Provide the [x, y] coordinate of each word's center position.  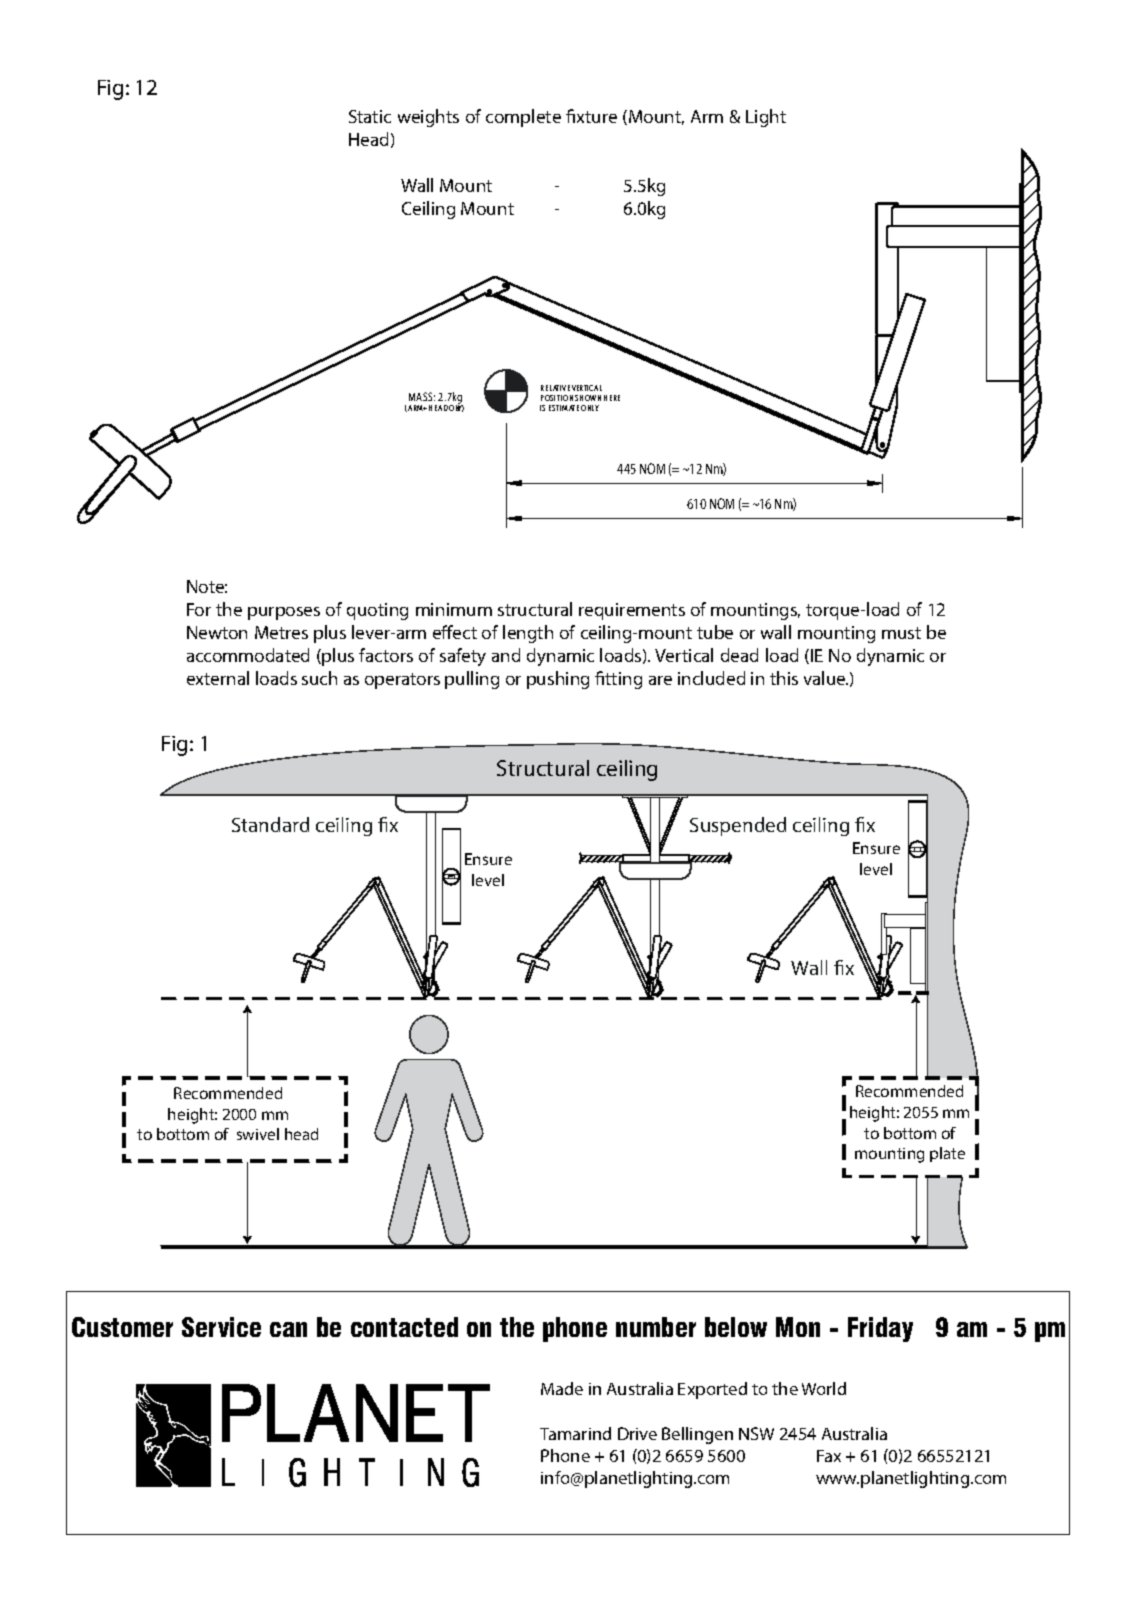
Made [562, 1388]
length [528, 634]
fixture [591, 116]
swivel [258, 1134]
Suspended [738, 826]
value [826, 678]
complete [523, 118]
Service [221, 1327]
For [199, 609]
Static [370, 116]
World [824, 1388]
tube [715, 632]
